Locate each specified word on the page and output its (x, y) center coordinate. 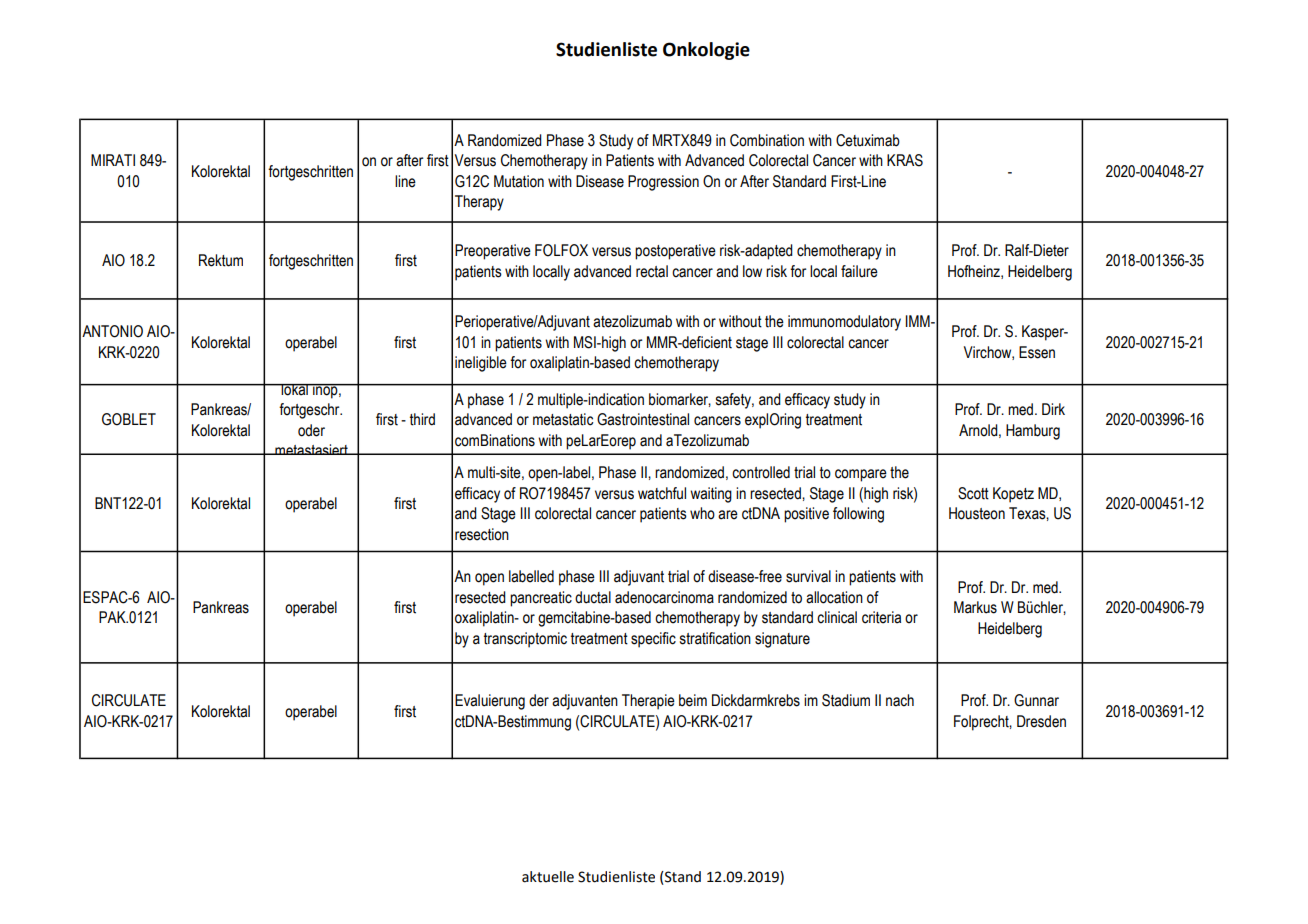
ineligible (481, 364)
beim (693, 700)
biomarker (680, 400)
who (702, 513)
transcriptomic (525, 640)
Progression (663, 183)
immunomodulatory (844, 323)
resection (482, 534)
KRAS (905, 160)
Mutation (519, 181)
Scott (973, 493)
